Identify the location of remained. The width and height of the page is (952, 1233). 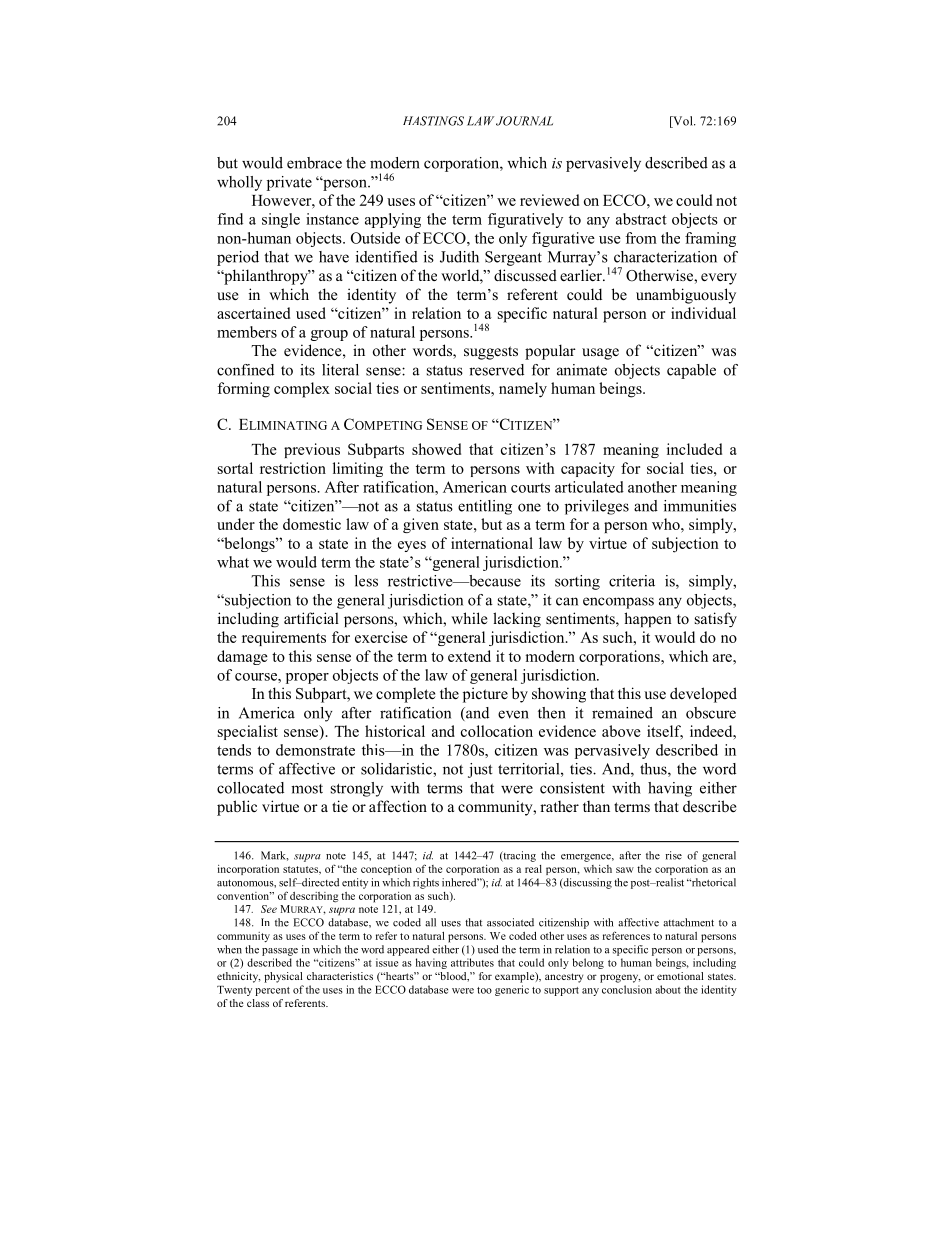
(622, 713).
